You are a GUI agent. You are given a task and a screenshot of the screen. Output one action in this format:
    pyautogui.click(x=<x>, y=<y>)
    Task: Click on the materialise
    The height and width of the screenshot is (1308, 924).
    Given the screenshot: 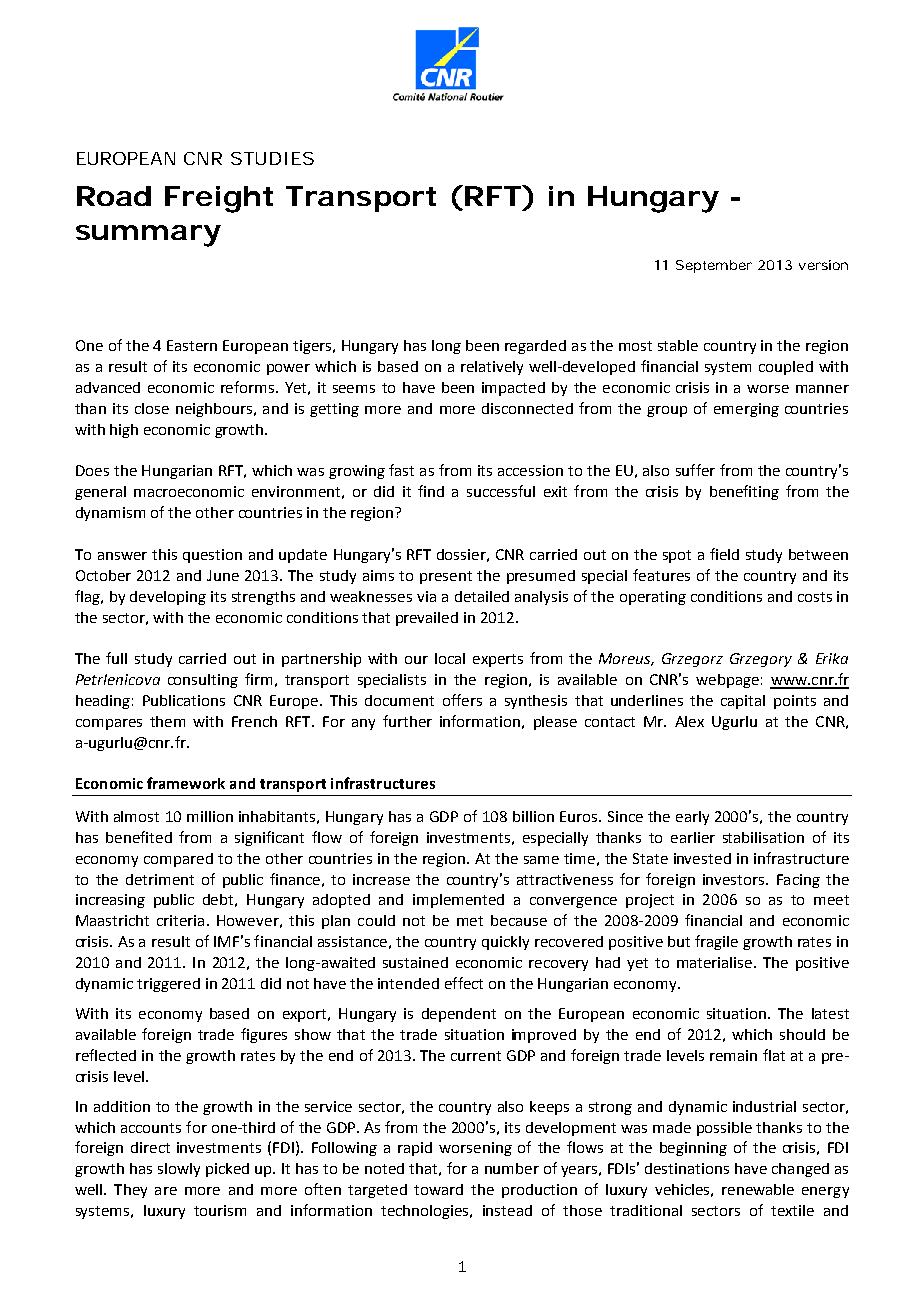 What is the action you would take?
    pyautogui.click(x=714, y=962)
